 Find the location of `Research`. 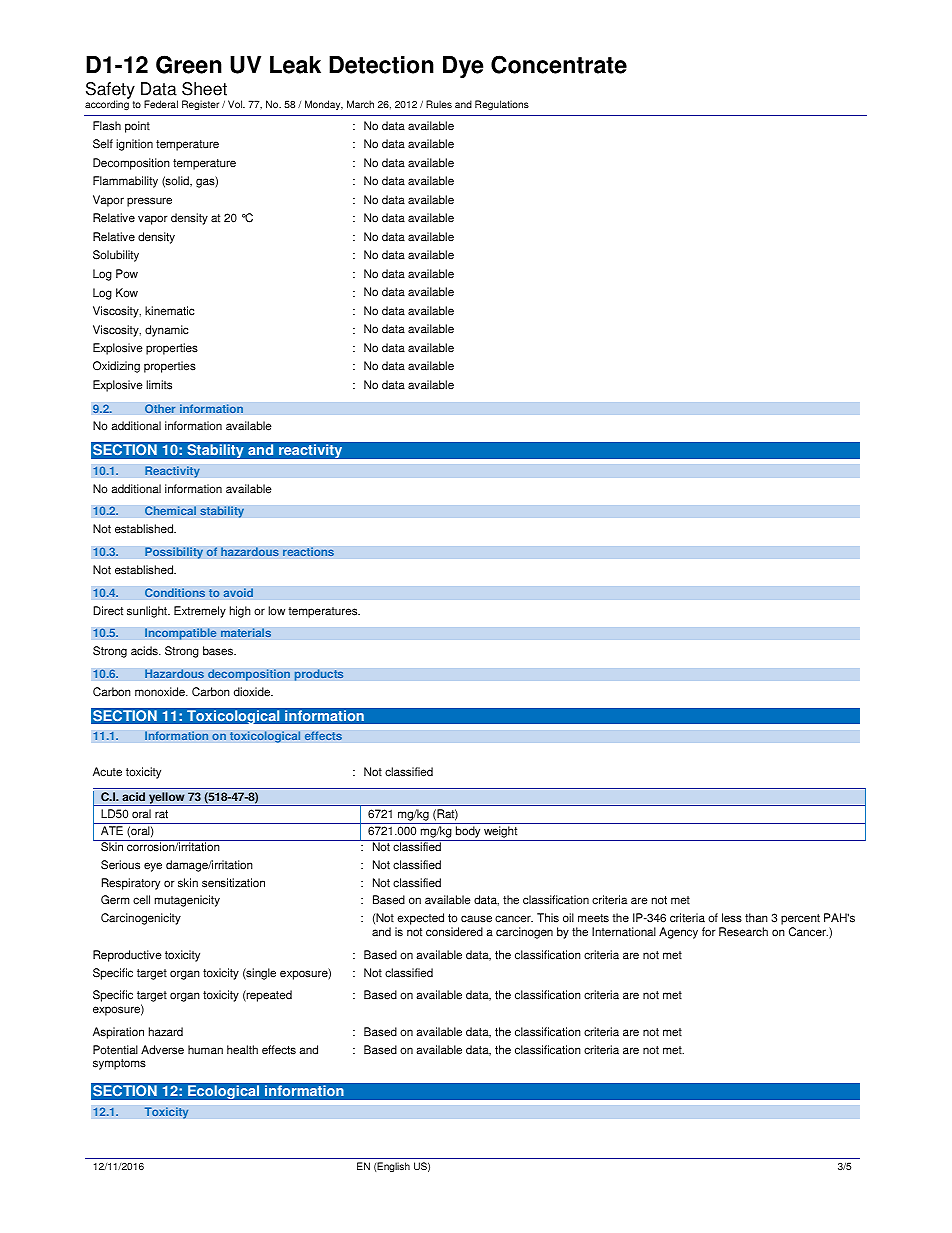

Research is located at coordinates (743, 932).
